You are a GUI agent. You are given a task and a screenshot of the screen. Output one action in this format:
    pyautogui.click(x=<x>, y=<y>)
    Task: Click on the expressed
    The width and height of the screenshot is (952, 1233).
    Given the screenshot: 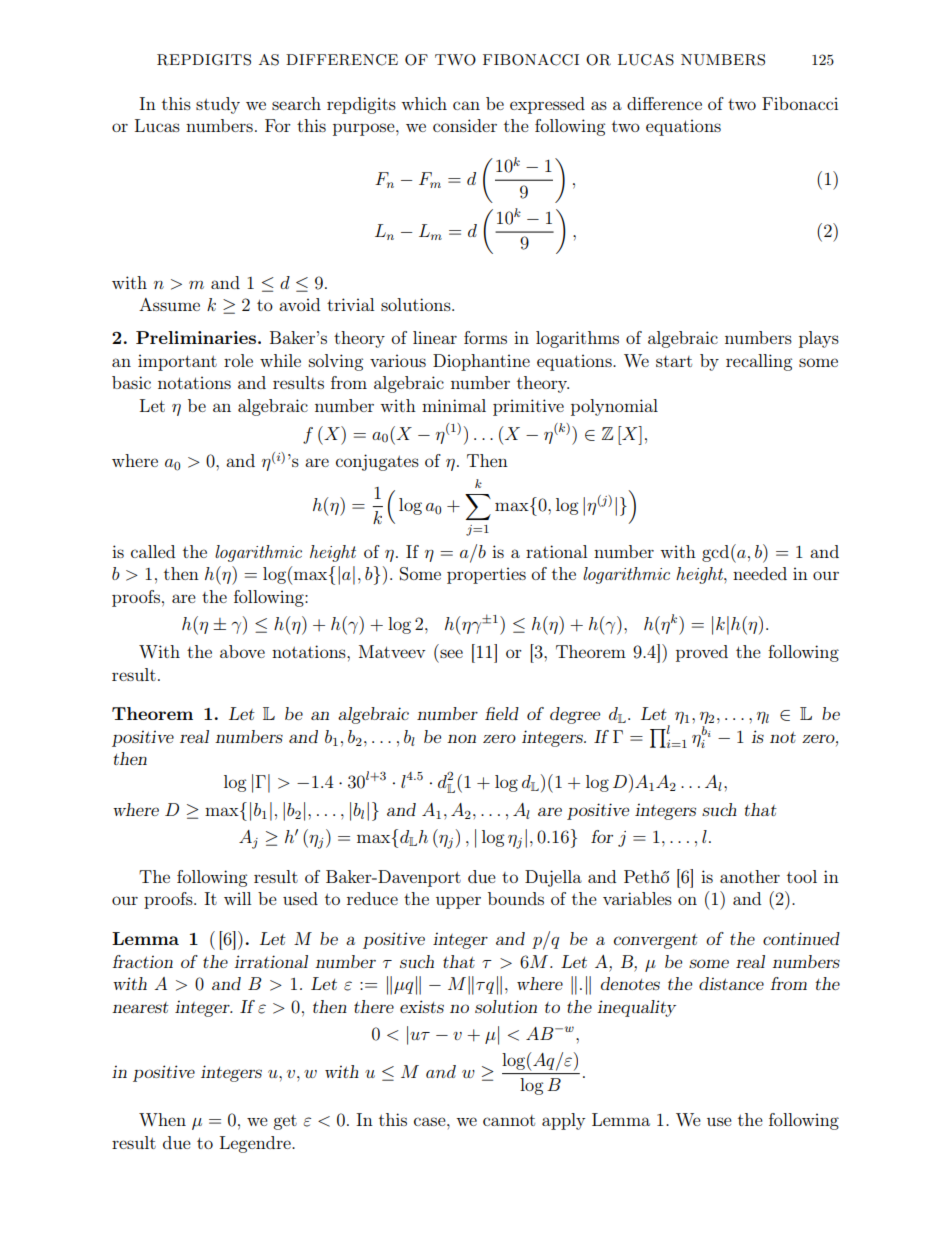 What is the action you would take?
    pyautogui.click(x=547, y=105)
